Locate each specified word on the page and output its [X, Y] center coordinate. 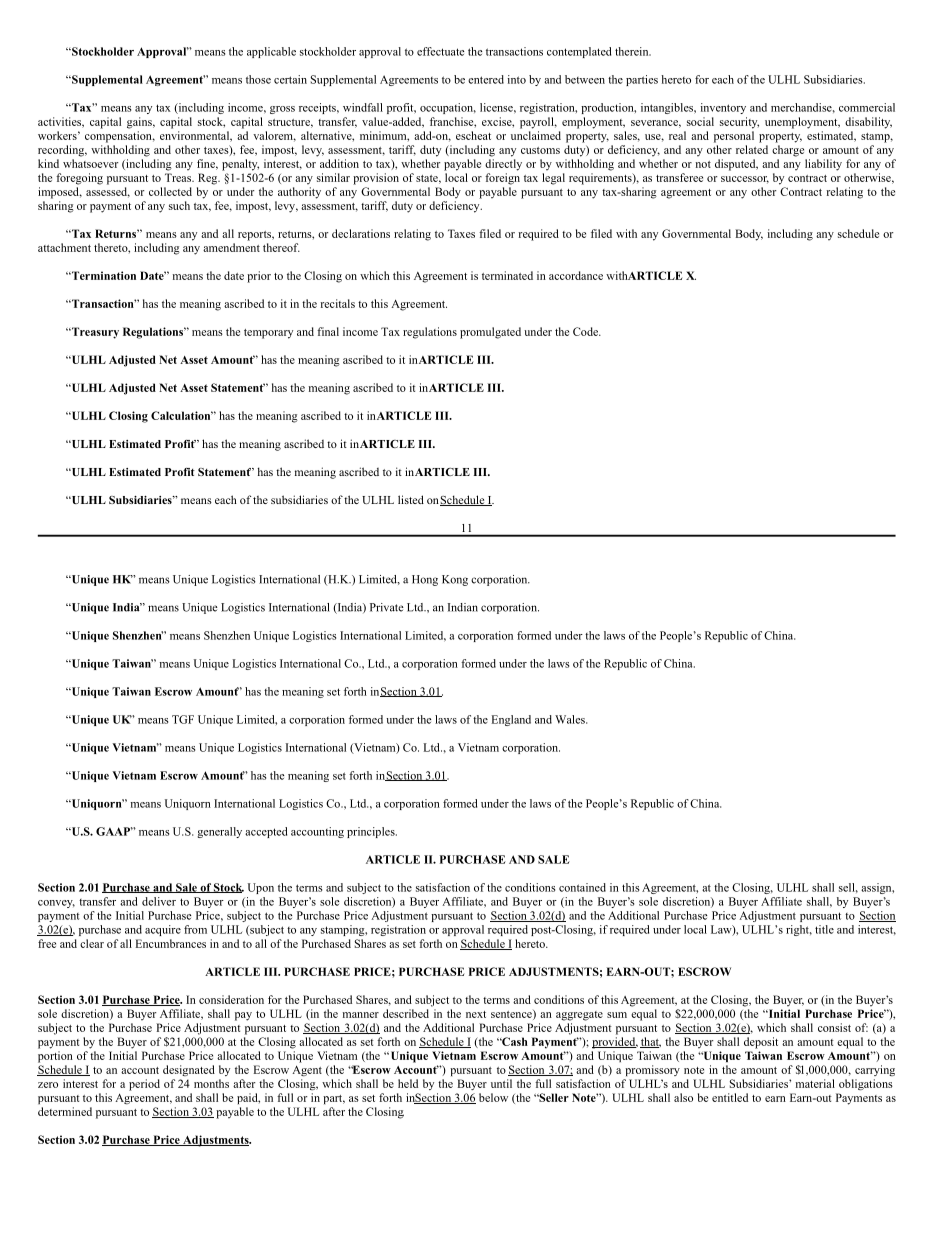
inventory [723, 108]
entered [486, 79]
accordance [576, 275]
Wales [571, 719]
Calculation [182, 415]
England [511, 720]
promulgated [490, 333]
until [501, 1083]
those [258, 79]
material [815, 1083]
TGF [183, 719]
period [144, 1085]
